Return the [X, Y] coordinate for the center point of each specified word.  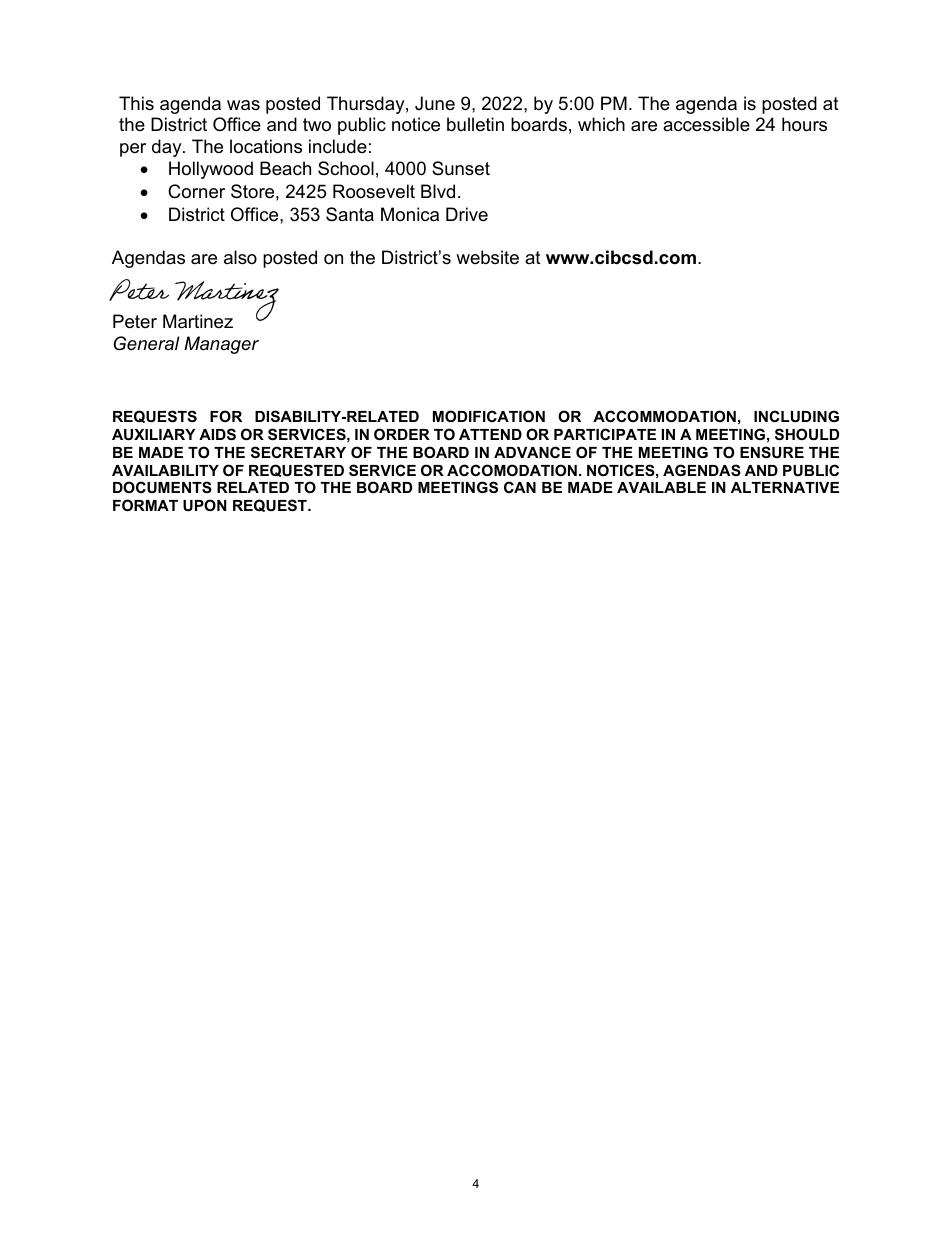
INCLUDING [796, 416]
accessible [706, 124]
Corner [196, 191]
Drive [467, 214]
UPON [205, 505]
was [243, 105]
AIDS [217, 434]
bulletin [475, 124]
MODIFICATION [489, 416]
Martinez [198, 321]
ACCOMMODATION [664, 416]
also [240, 257]
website [487, 257]
